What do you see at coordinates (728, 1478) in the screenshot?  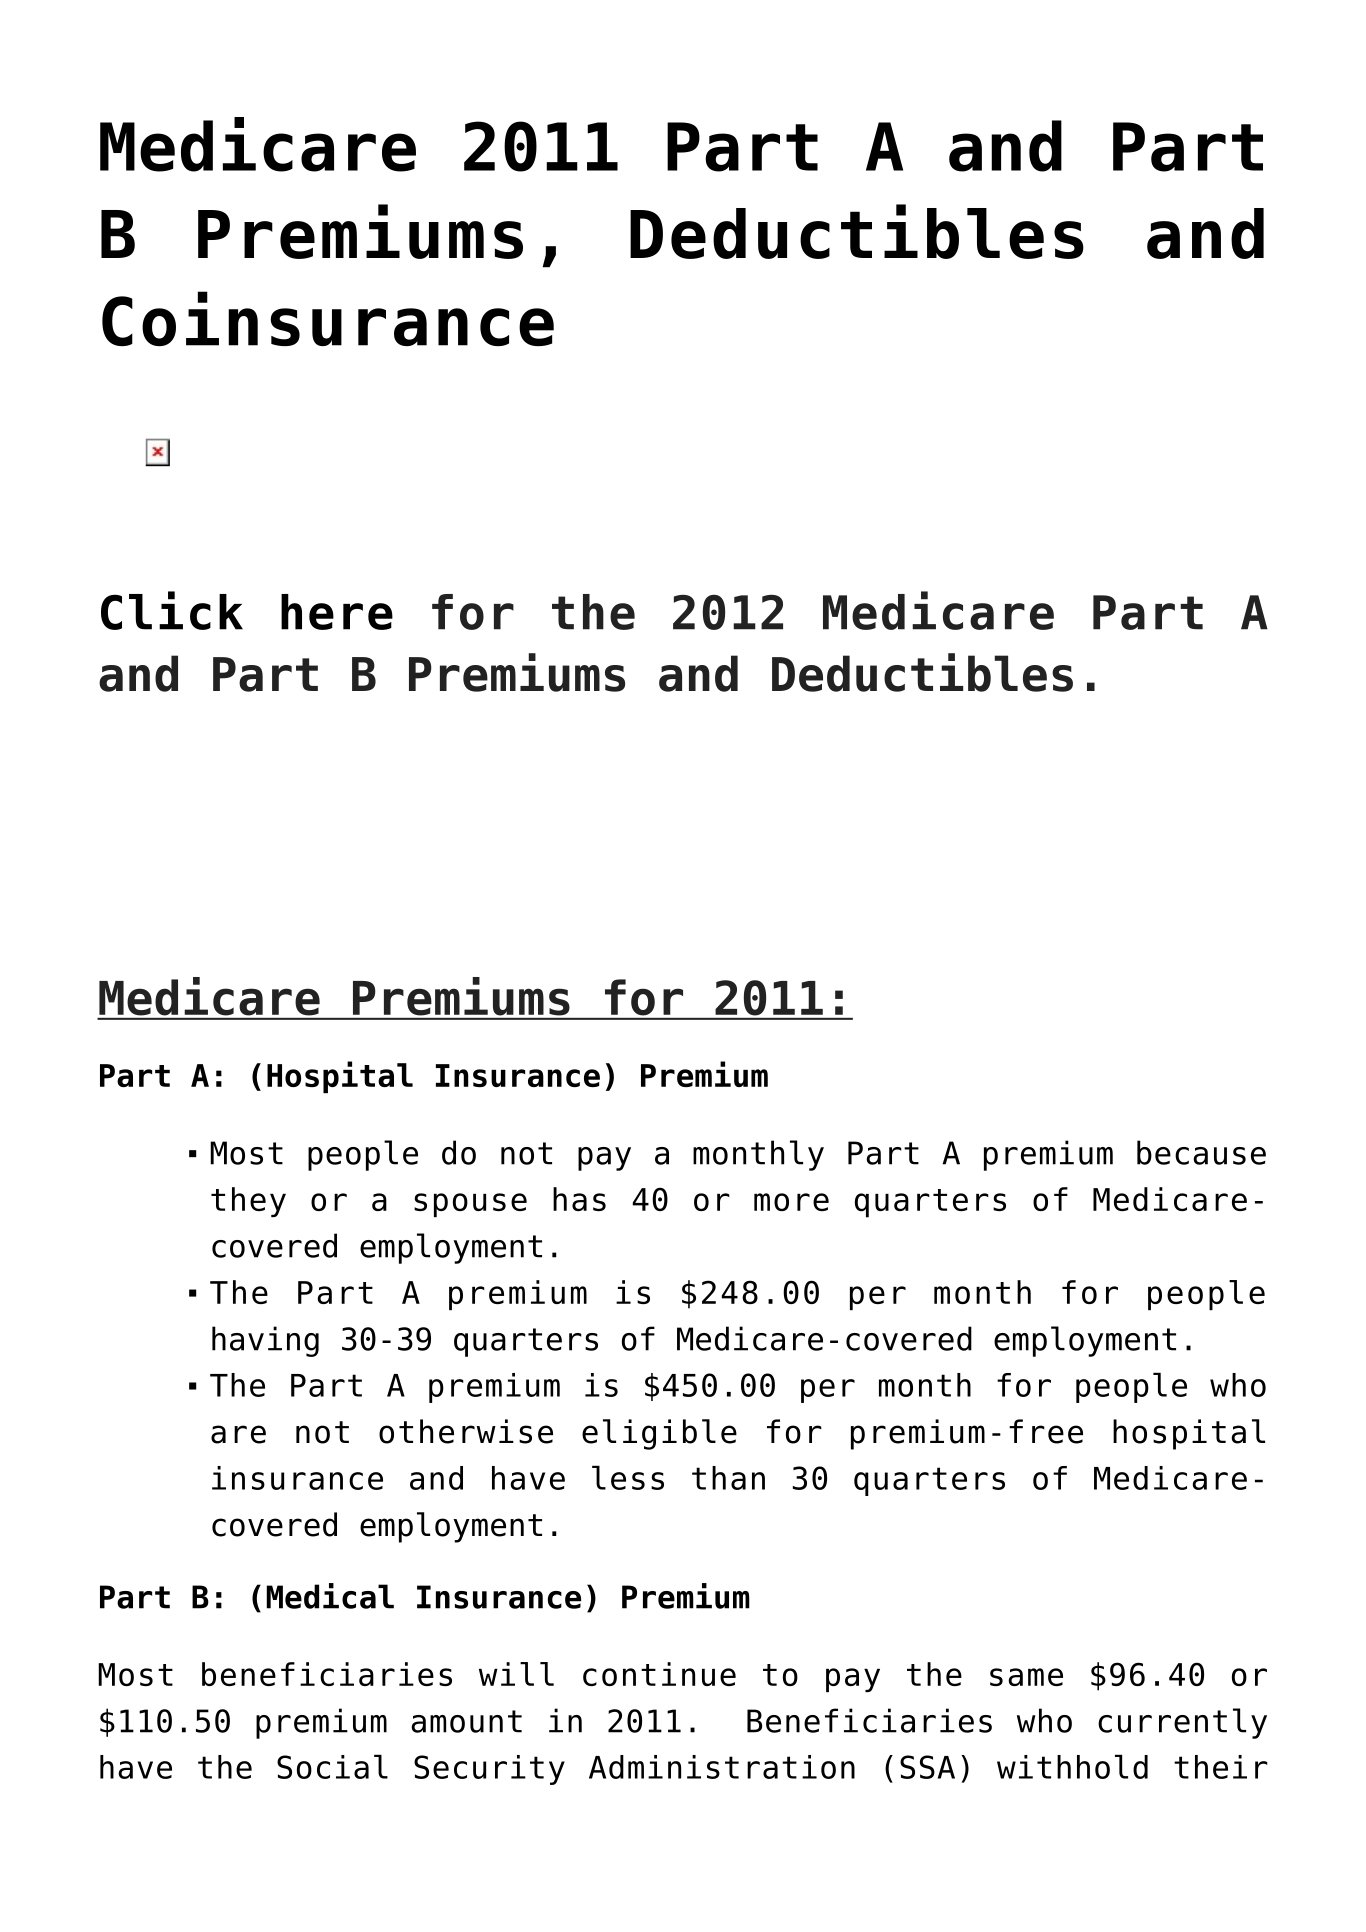 I see `than` at bounding box center [728, 1478].
